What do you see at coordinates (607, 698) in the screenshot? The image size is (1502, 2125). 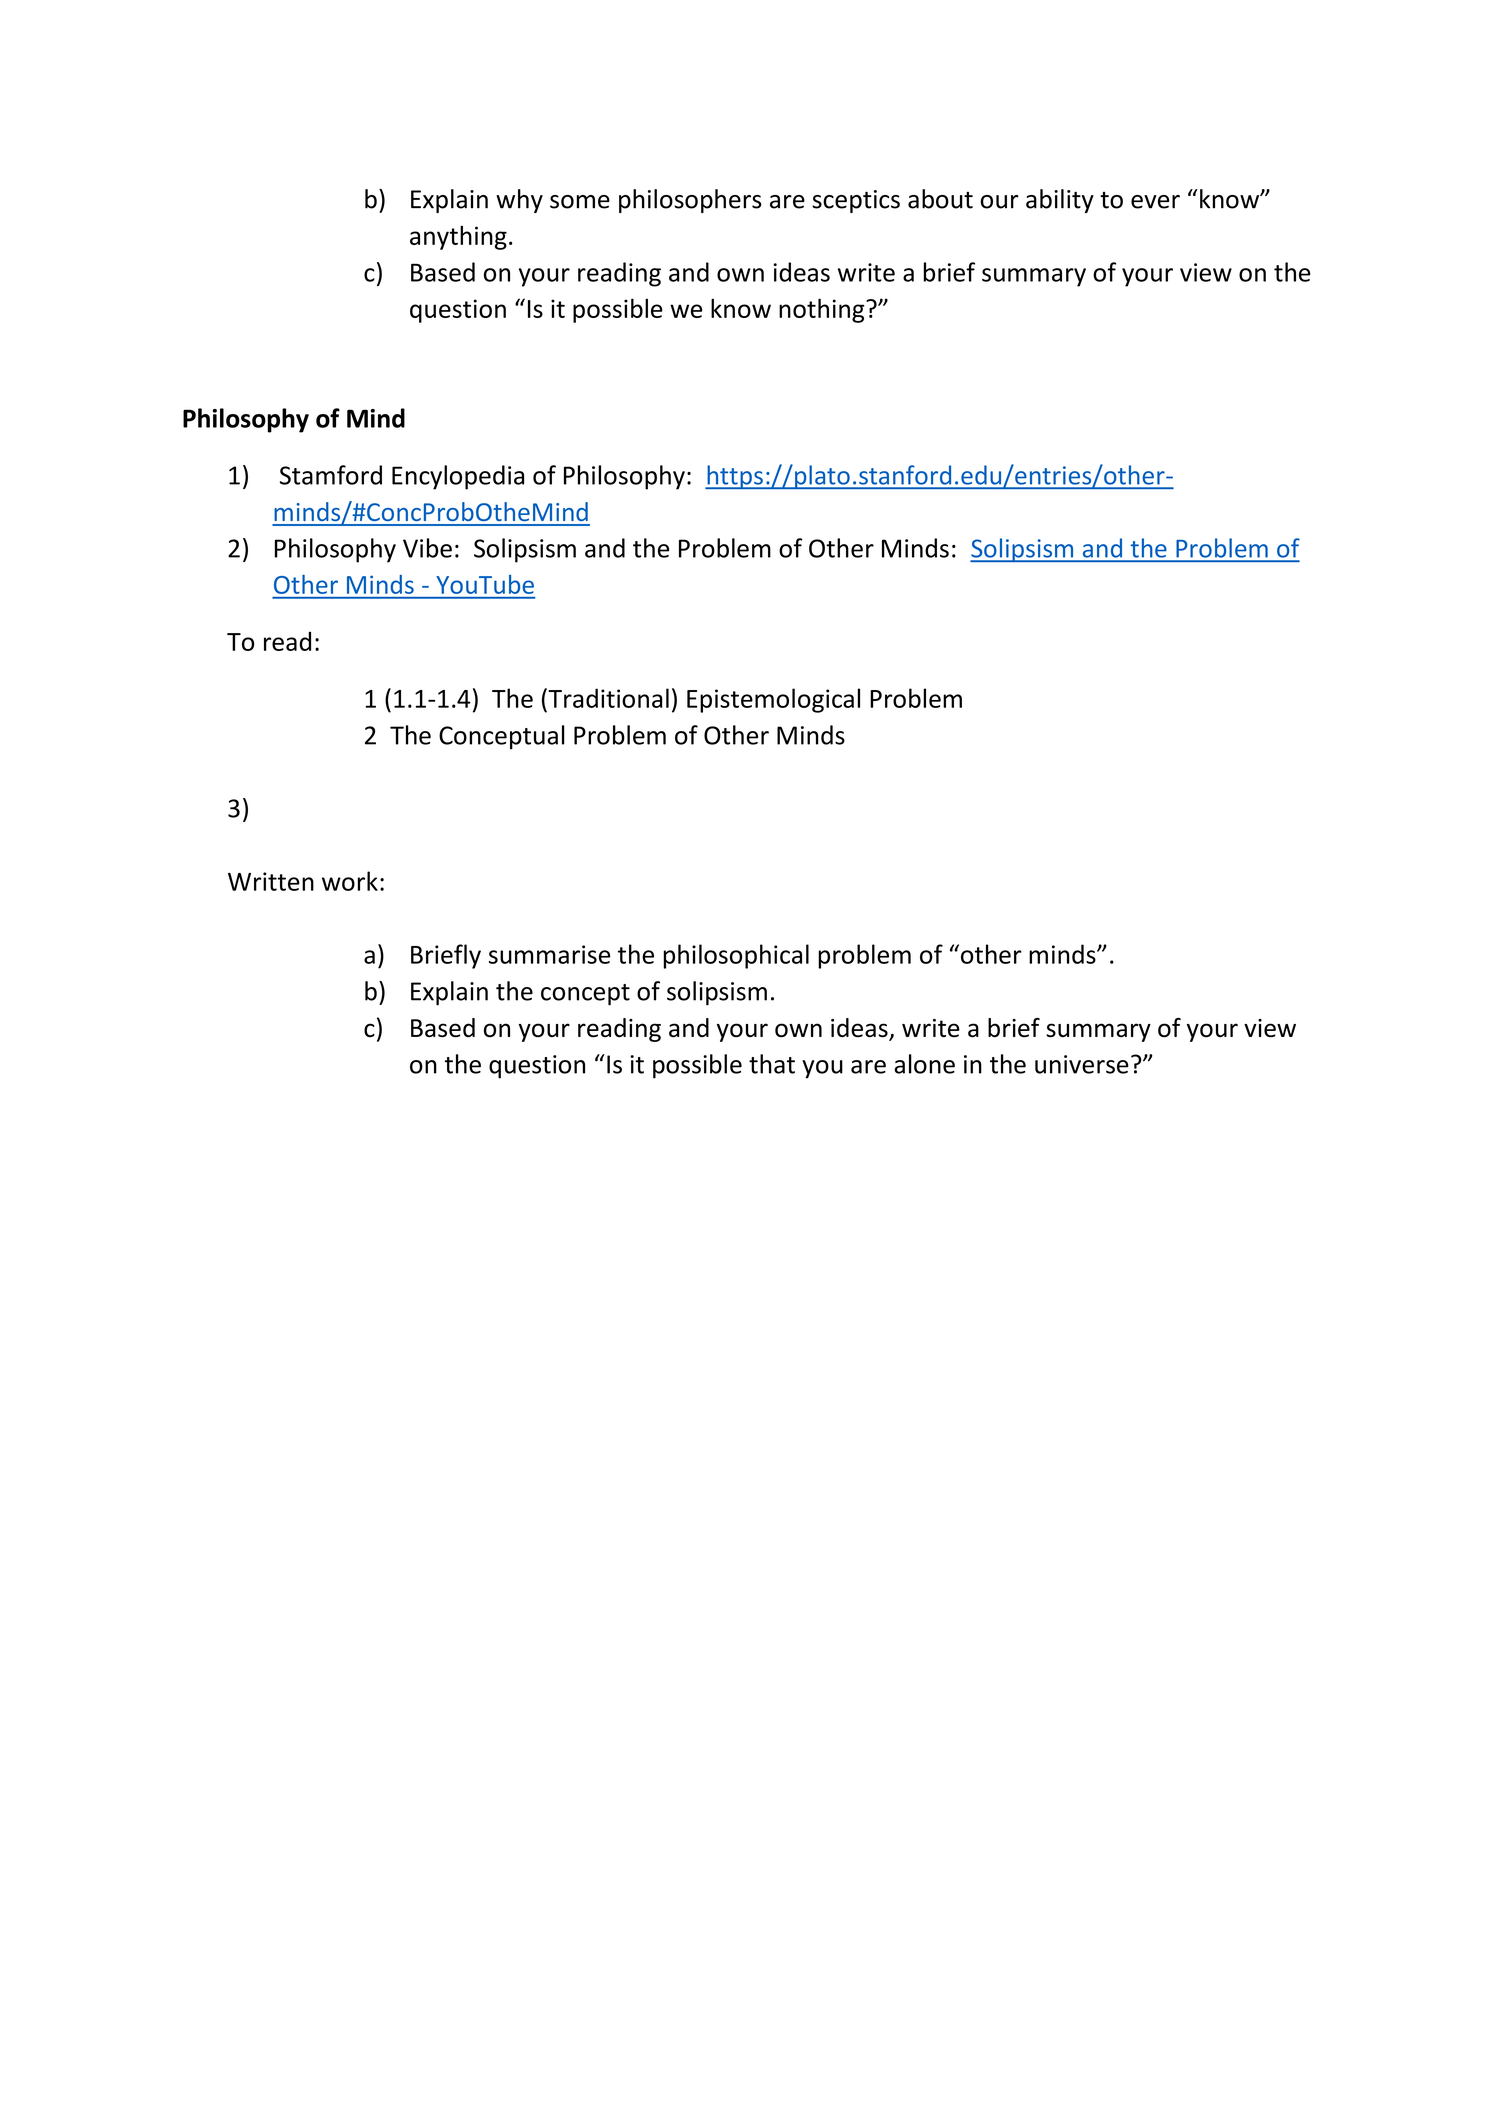 I see `Traditional` at bounding box center [607, 698].
